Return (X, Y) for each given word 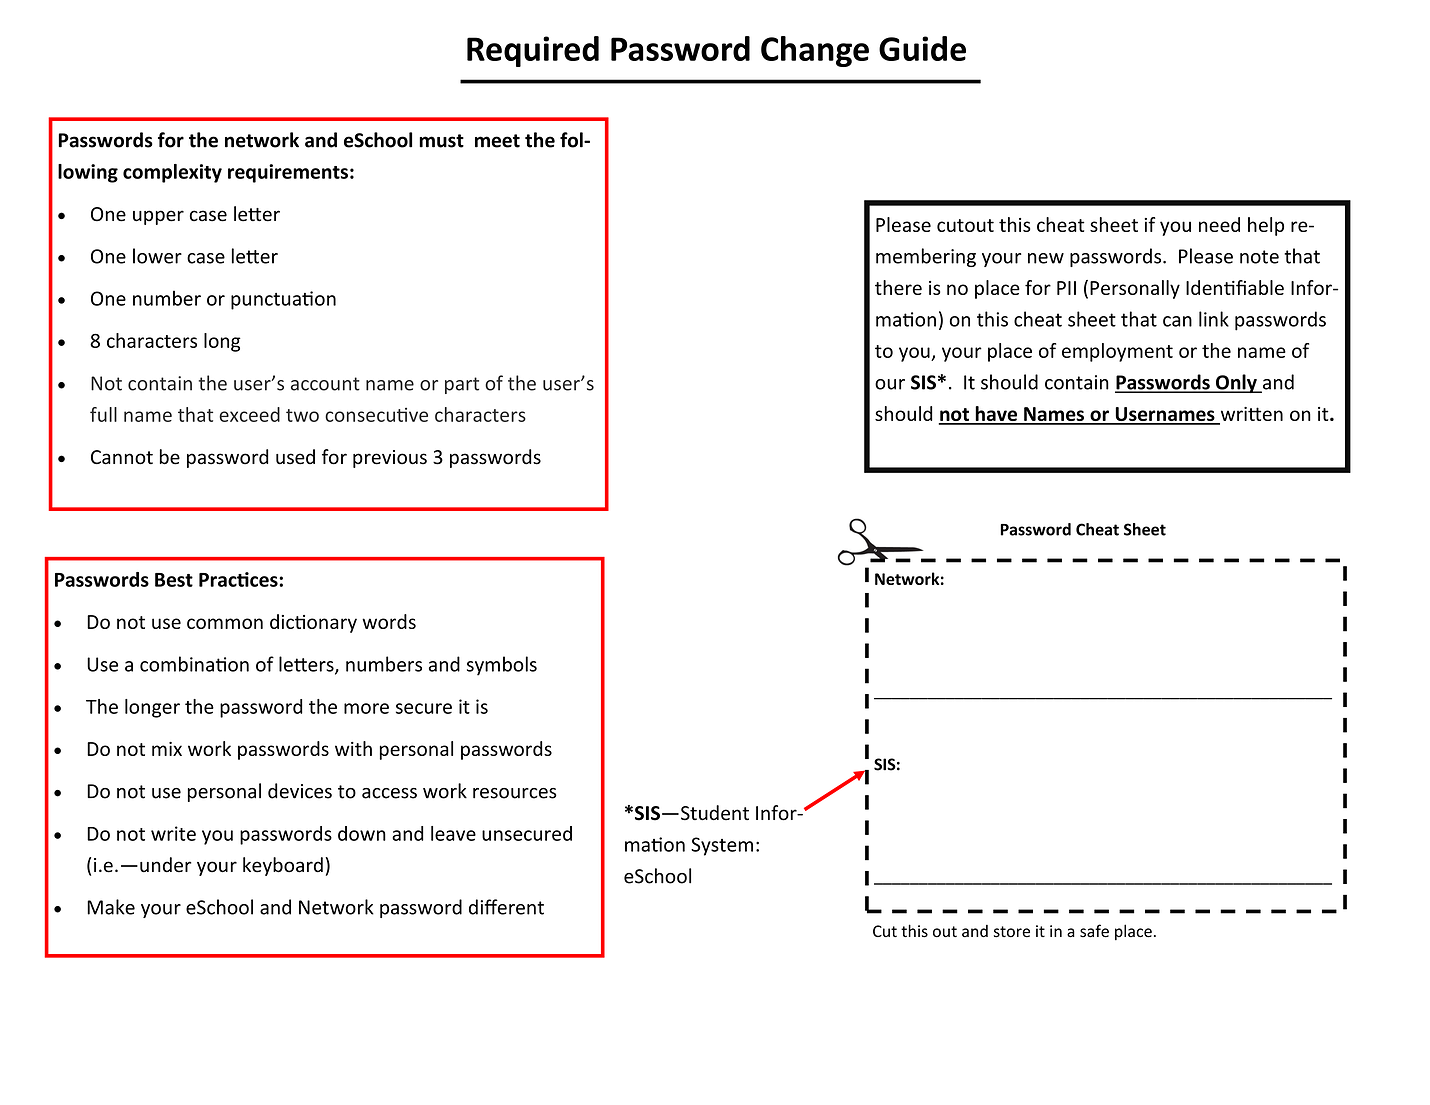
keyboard (283, 866)
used (295, 457)
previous (390, 459)
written (1252, 414)
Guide (922, 48)
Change (815, 51)
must (441, 141)
